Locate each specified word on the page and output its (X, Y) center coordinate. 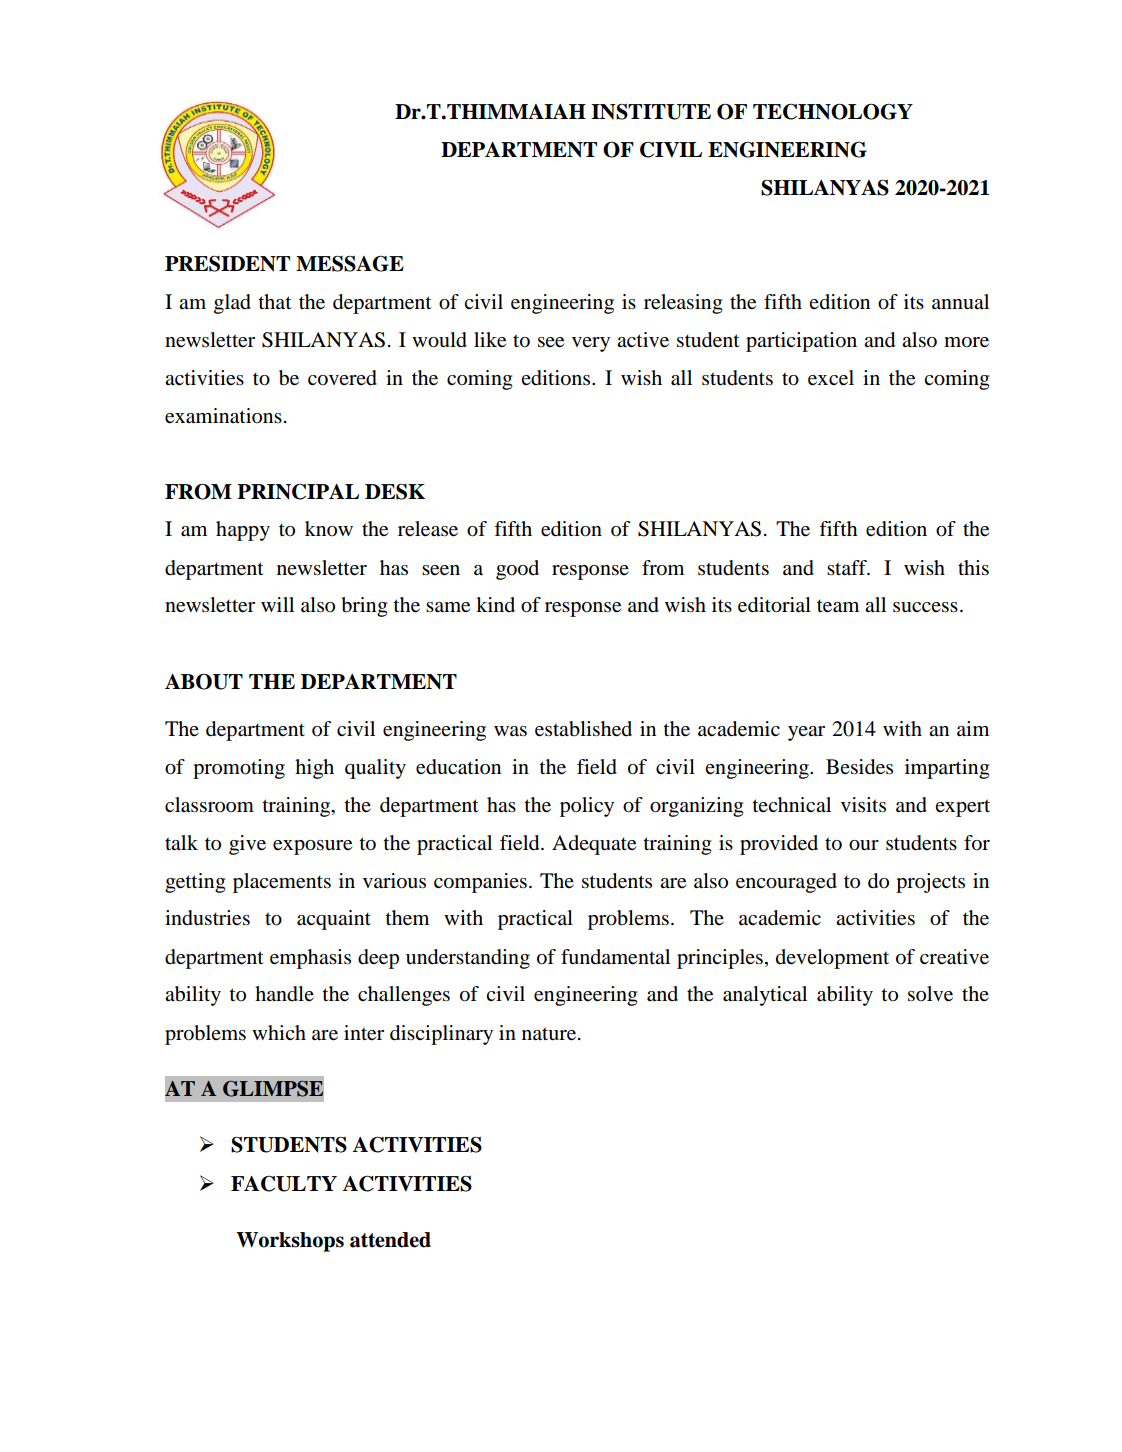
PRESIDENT (227, 264)
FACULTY (284, 1184)
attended (390, 1240)
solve (930, 994)
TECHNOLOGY (833, 111)
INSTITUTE (651, 112)
